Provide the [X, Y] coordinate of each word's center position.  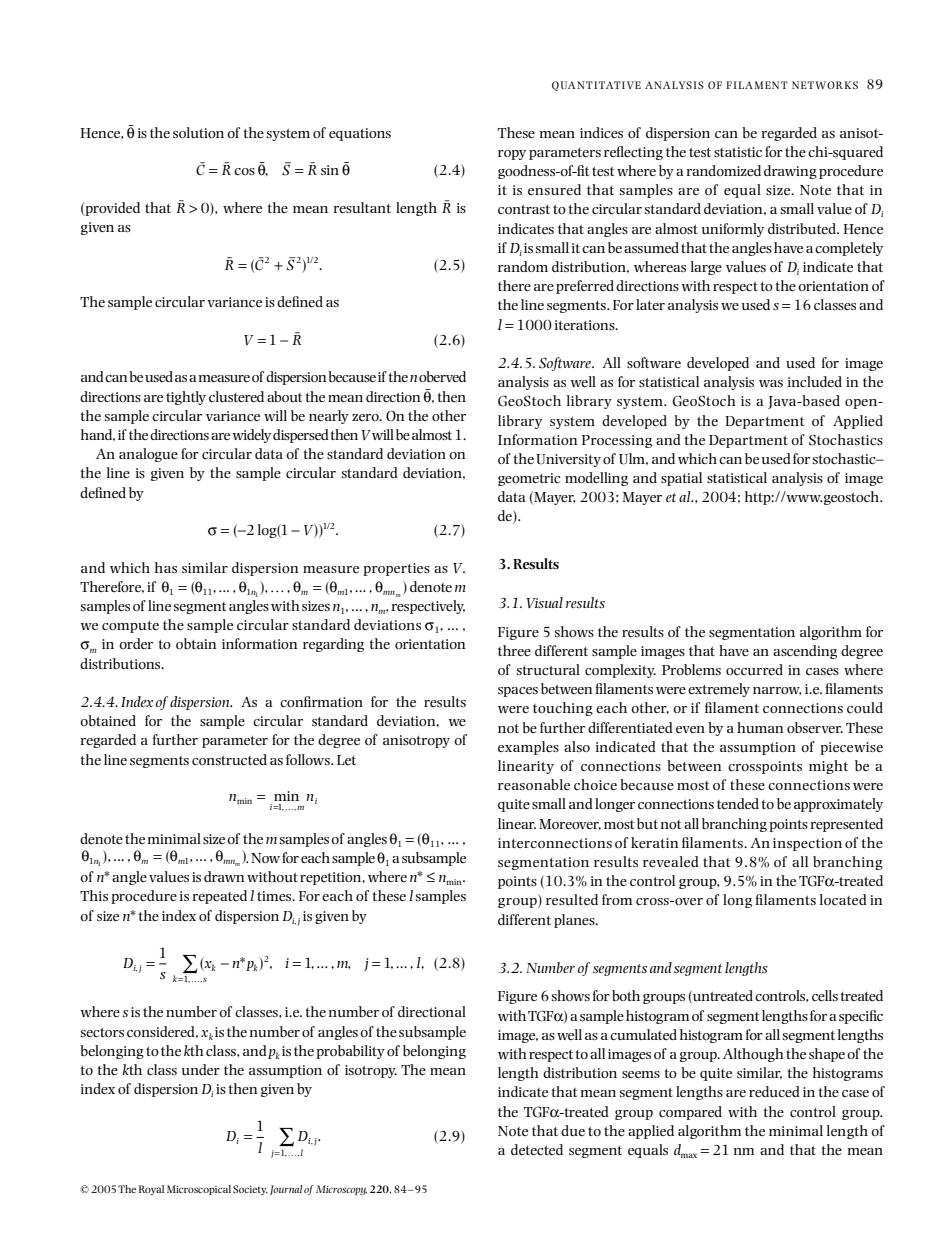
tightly [186, 398]
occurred [754, 669]
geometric [529, 479]
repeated [220, 897]
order [136, 643]
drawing [790, 172]
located [843, 899]
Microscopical [199, 1190]
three [514, 650]
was [771, 383]
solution [198, 132]
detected [537, 1149]
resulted [572, 899]
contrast [524, 209]
